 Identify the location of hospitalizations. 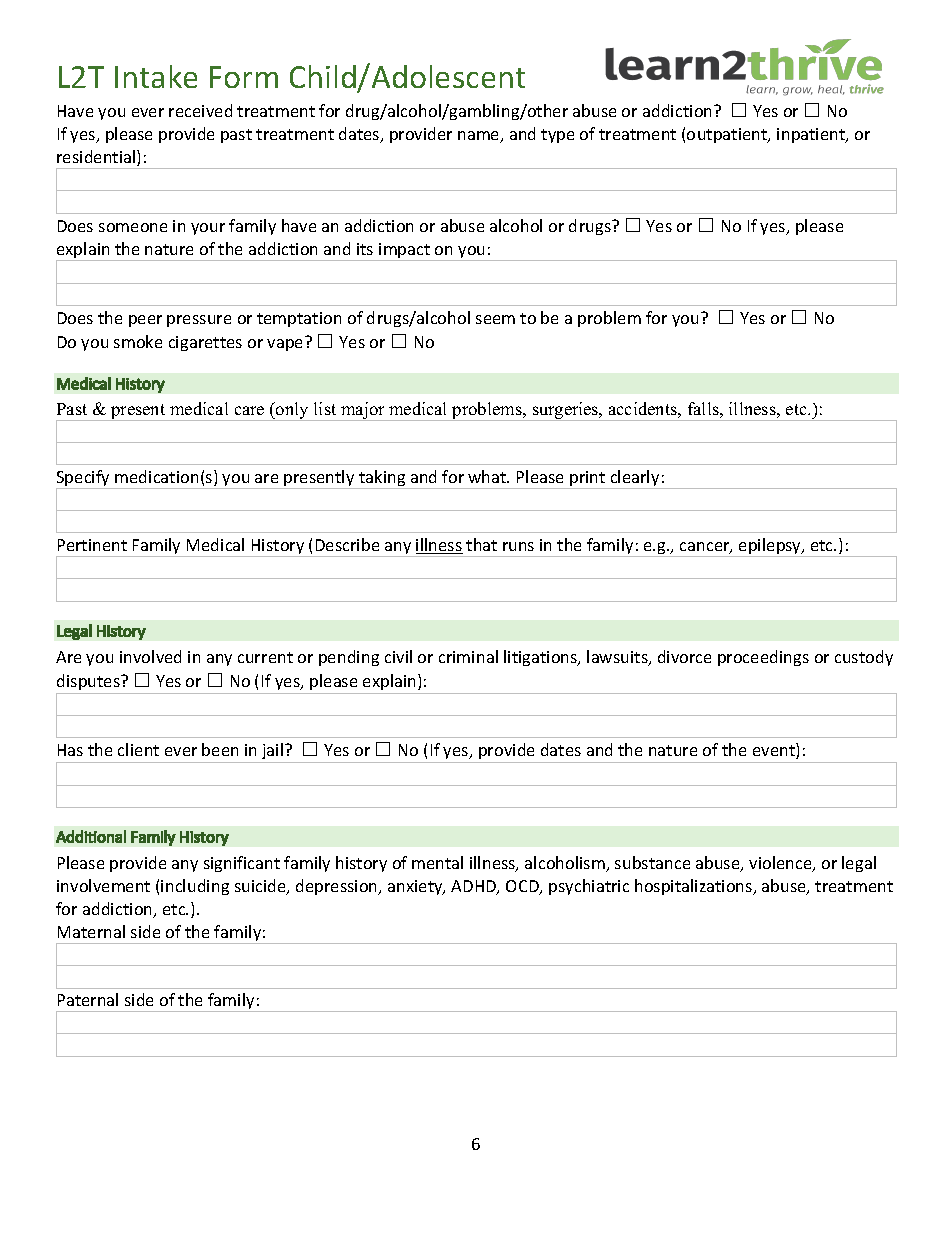
(695, 887).
